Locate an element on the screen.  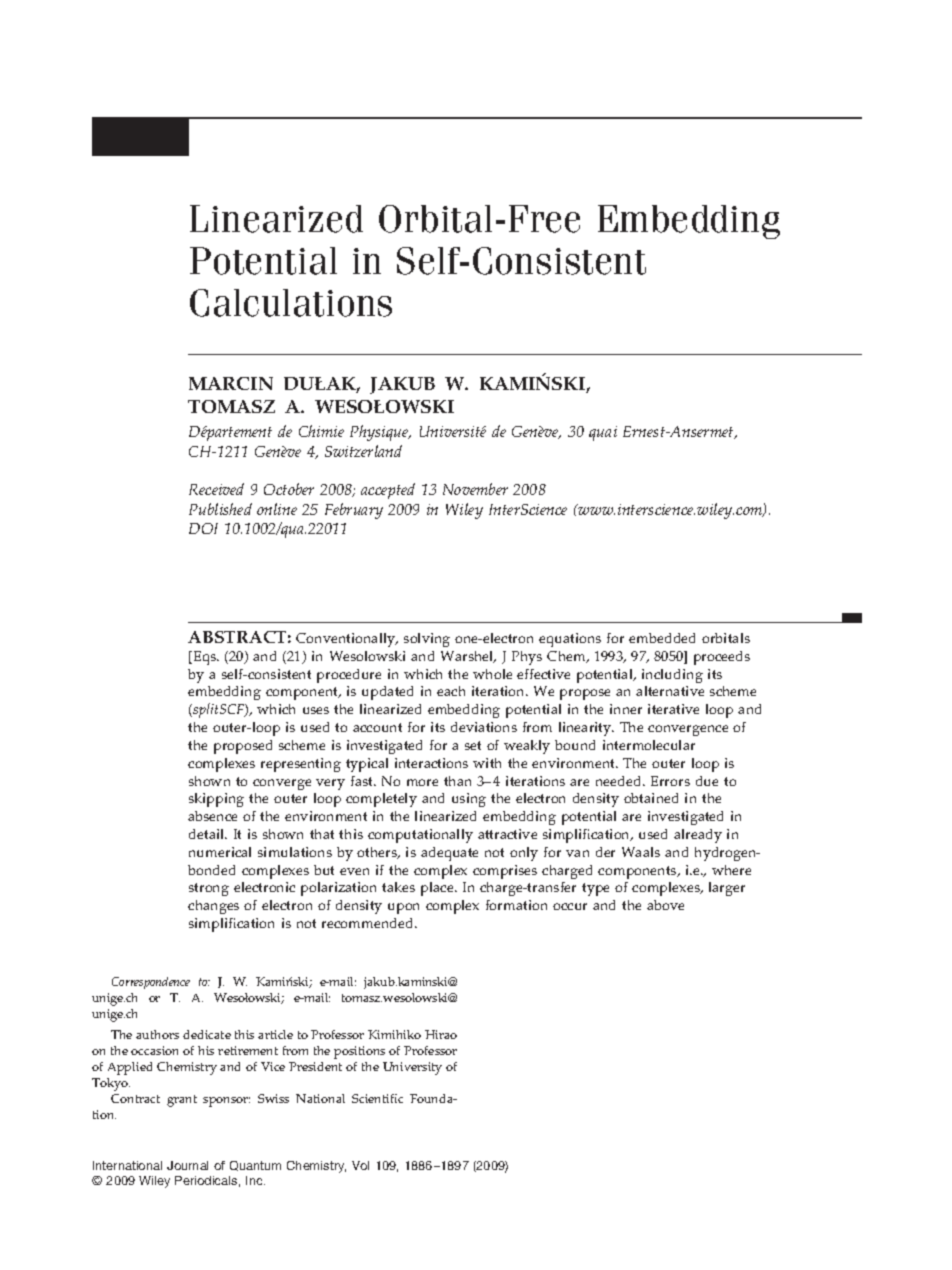
above is located at coordinates (665, 905).
